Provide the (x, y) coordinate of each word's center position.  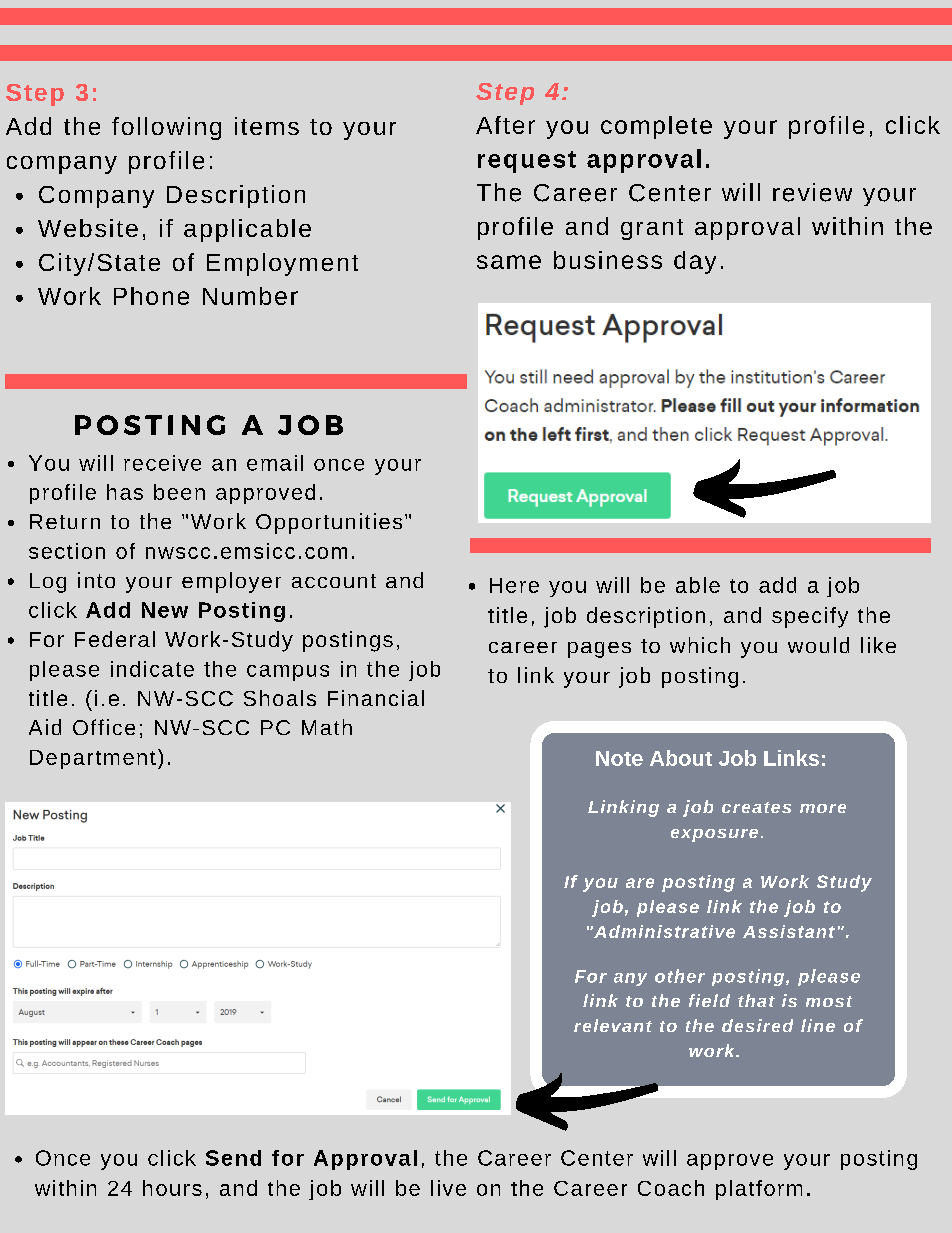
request (527, 162)
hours (172, 1188)
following (166, 128)
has (125, 492)
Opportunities (329, 523)
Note (619, 758)
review (812, 192)
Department (93, 759)
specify (810, 617)
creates (756, 807)
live (448, 1188)
